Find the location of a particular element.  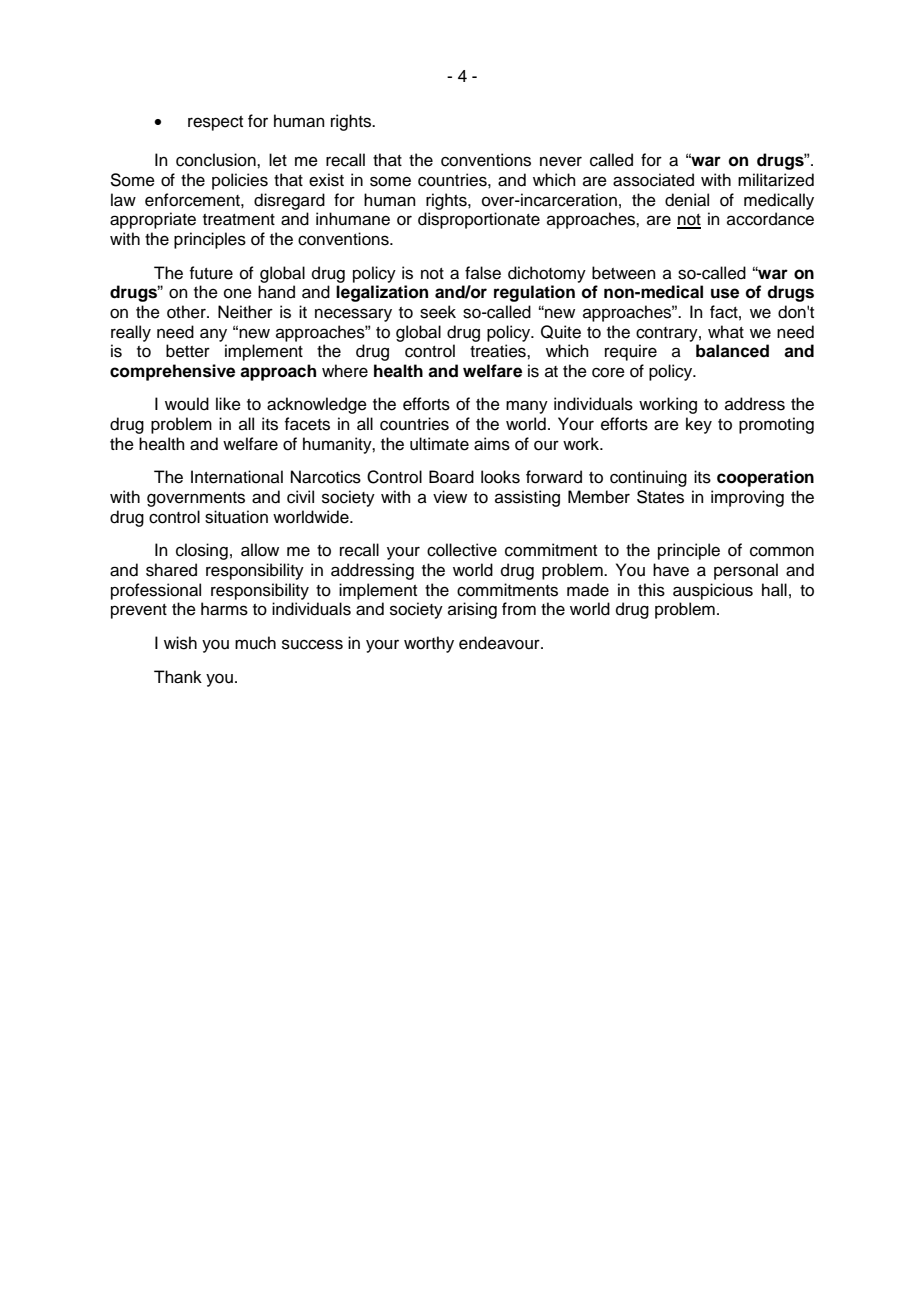

future is located at coordinates (211, 273).
